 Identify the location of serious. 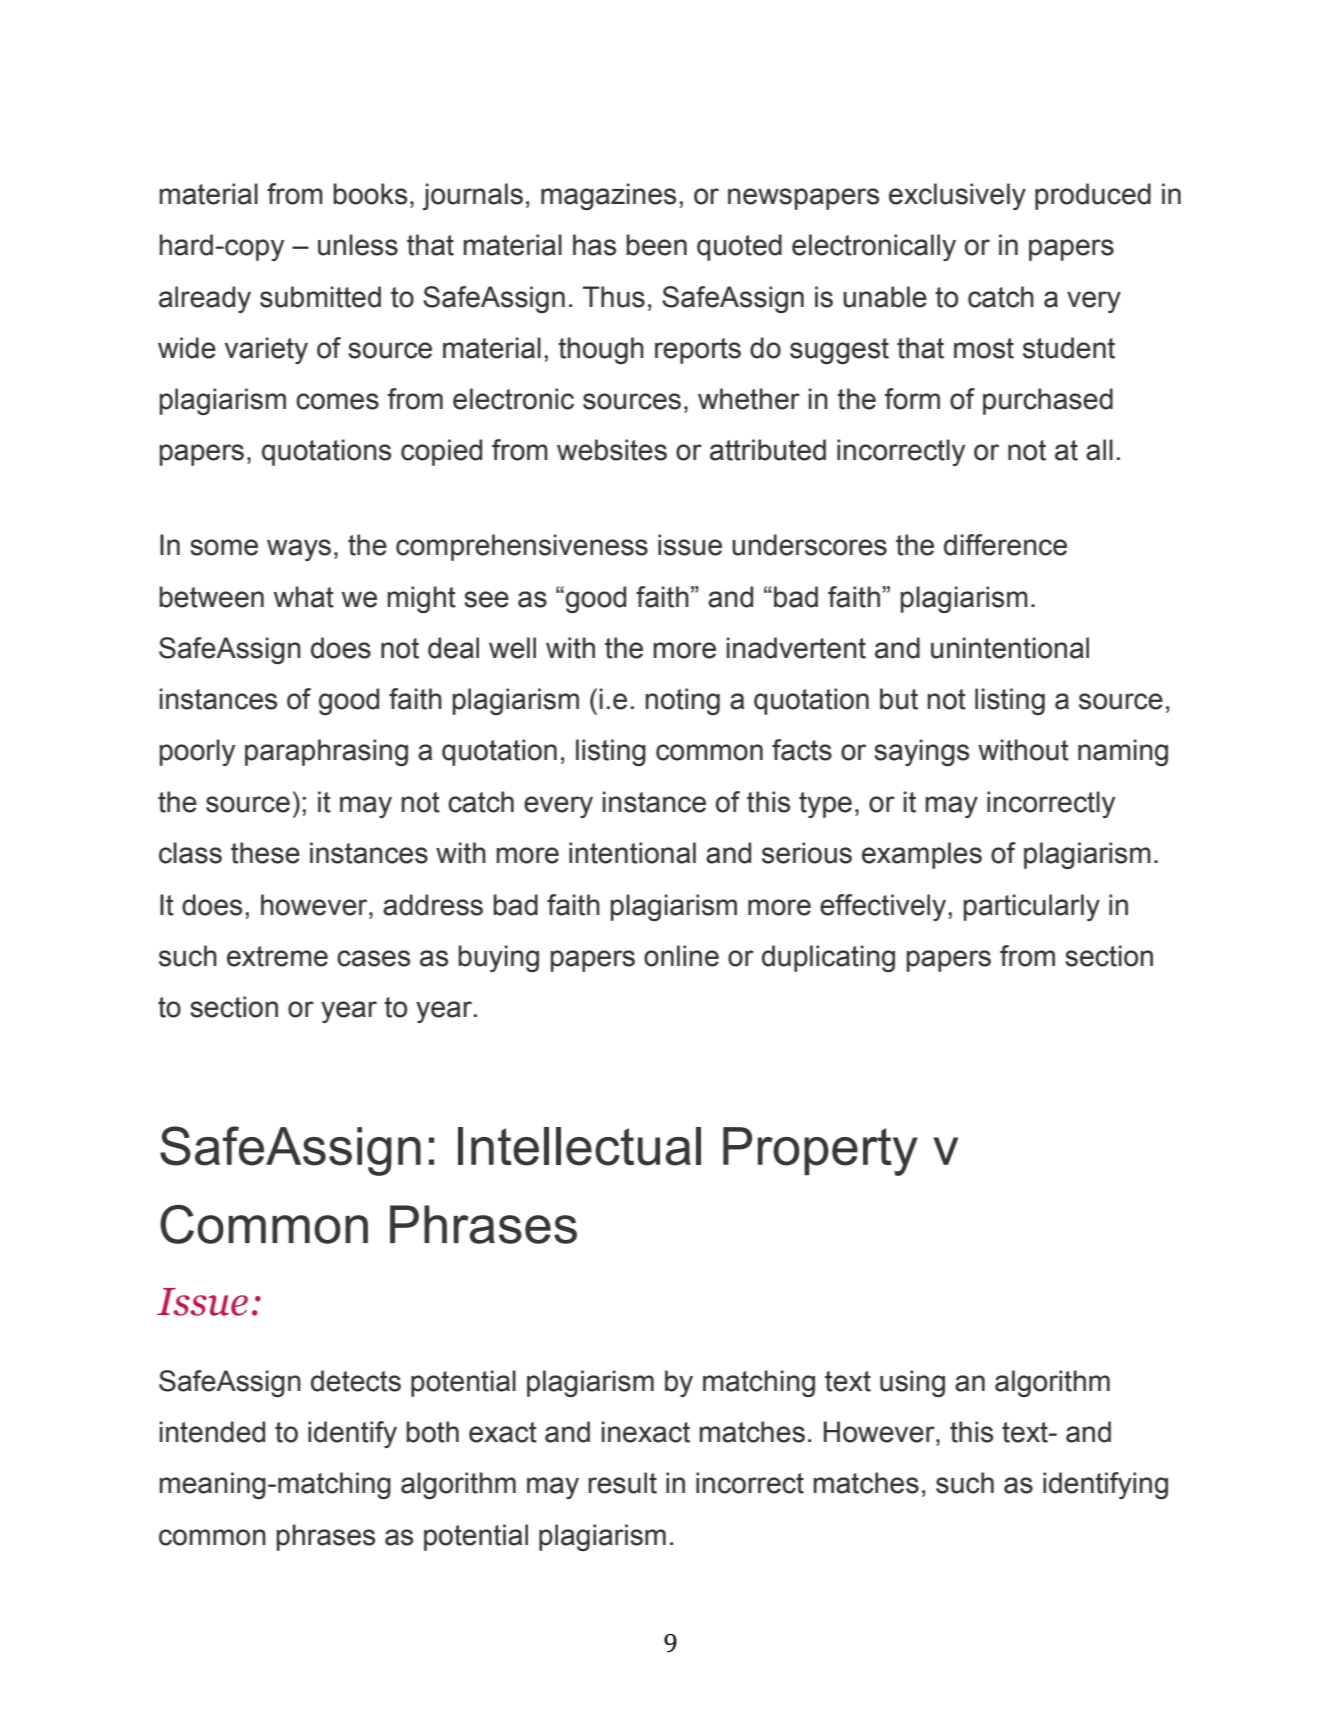
(807, 853).
